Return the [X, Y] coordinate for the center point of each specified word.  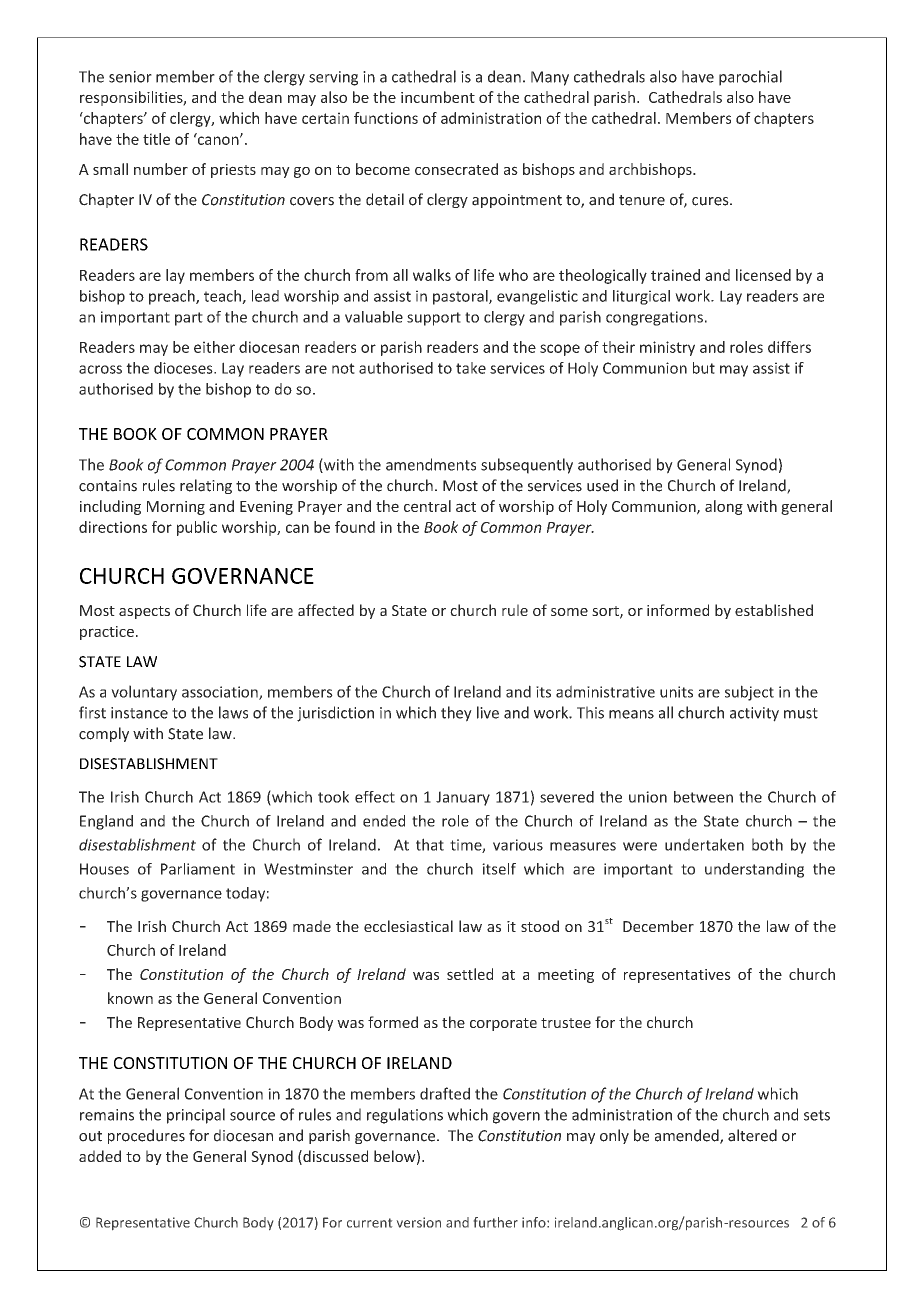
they [456, 714]
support [434, 319]
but [704, 368]
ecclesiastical [408, 926]
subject [749, 693]
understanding [754, 870]
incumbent [438, 97]
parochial [750, 78]
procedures [146, 1136]
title [156, 139]
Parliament [198, 869]
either [214, 347]
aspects [144, 612]
